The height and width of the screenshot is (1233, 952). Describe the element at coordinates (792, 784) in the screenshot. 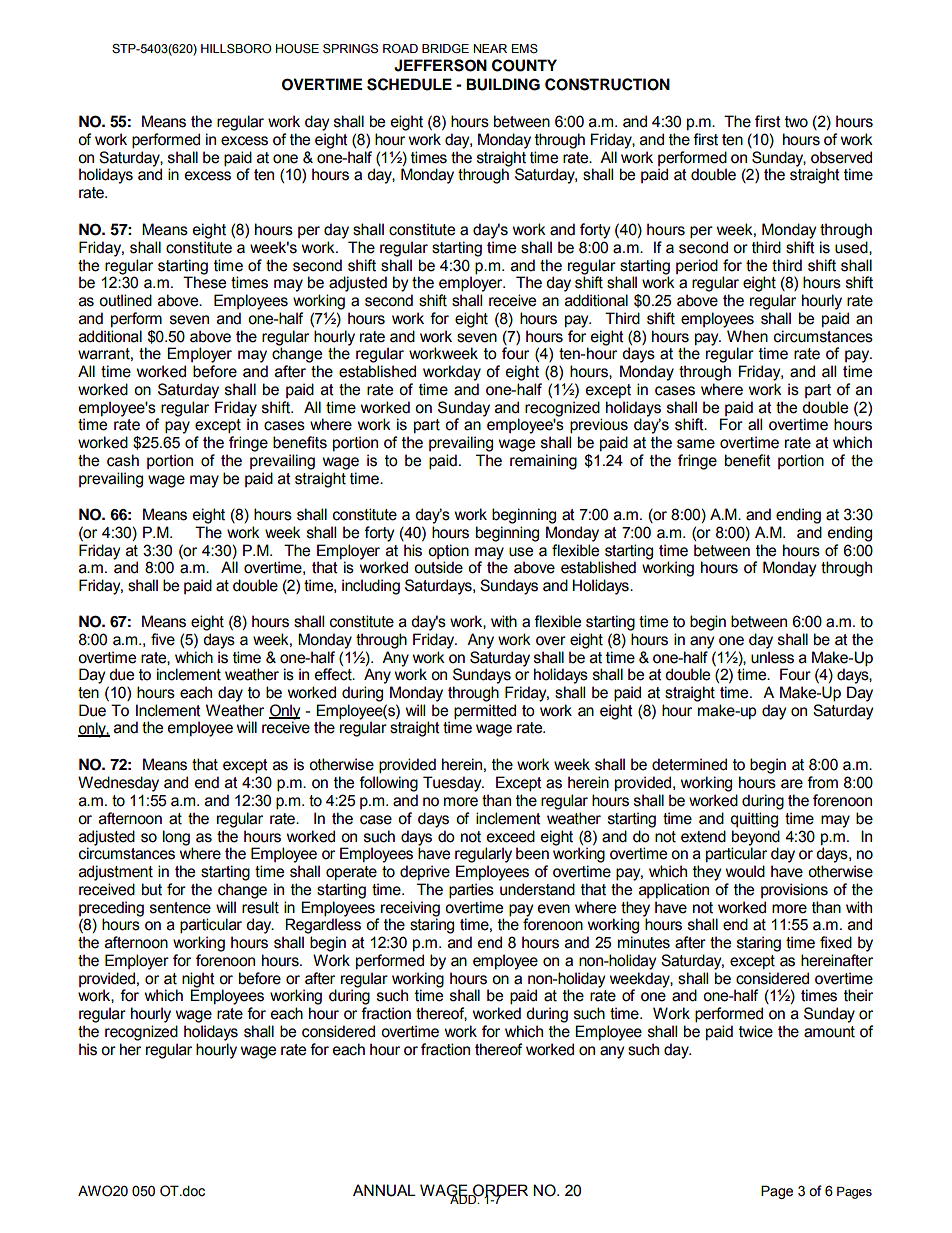

I see `are` at that location.
